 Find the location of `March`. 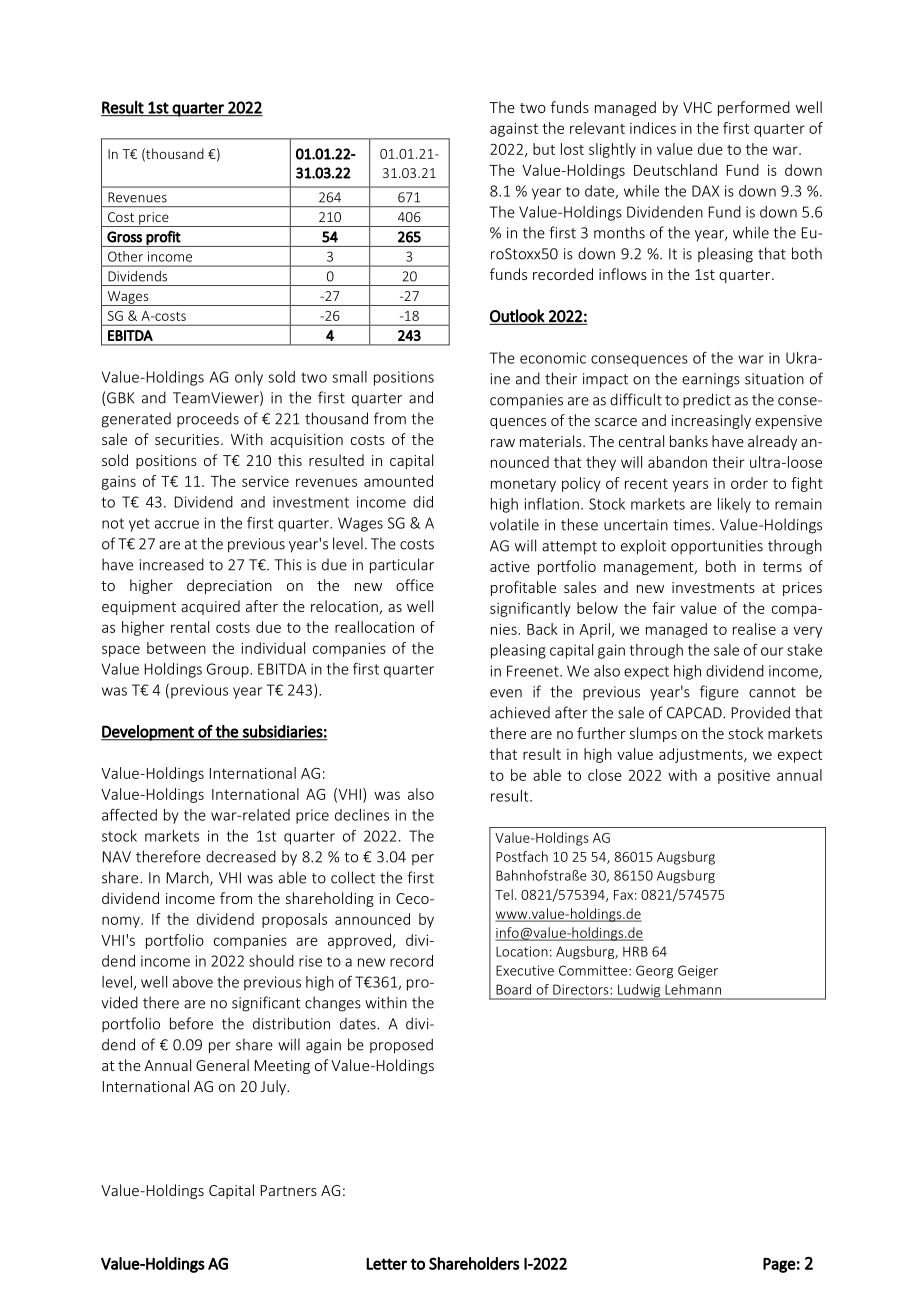

March is located at coordinates (189, 878).
